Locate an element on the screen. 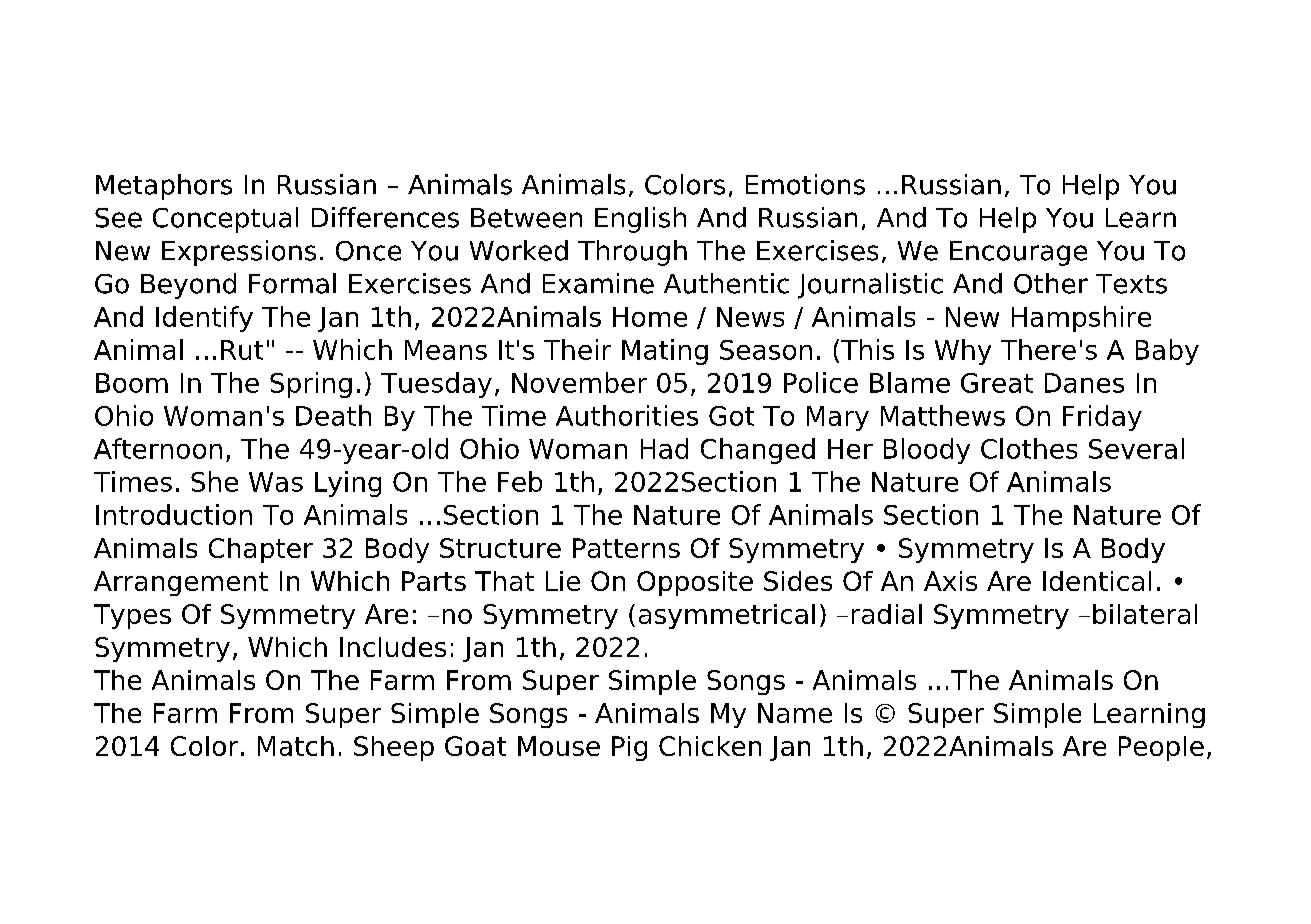 This screenshot has width=1311, height=924. English is located at coordinates (640, 220).
